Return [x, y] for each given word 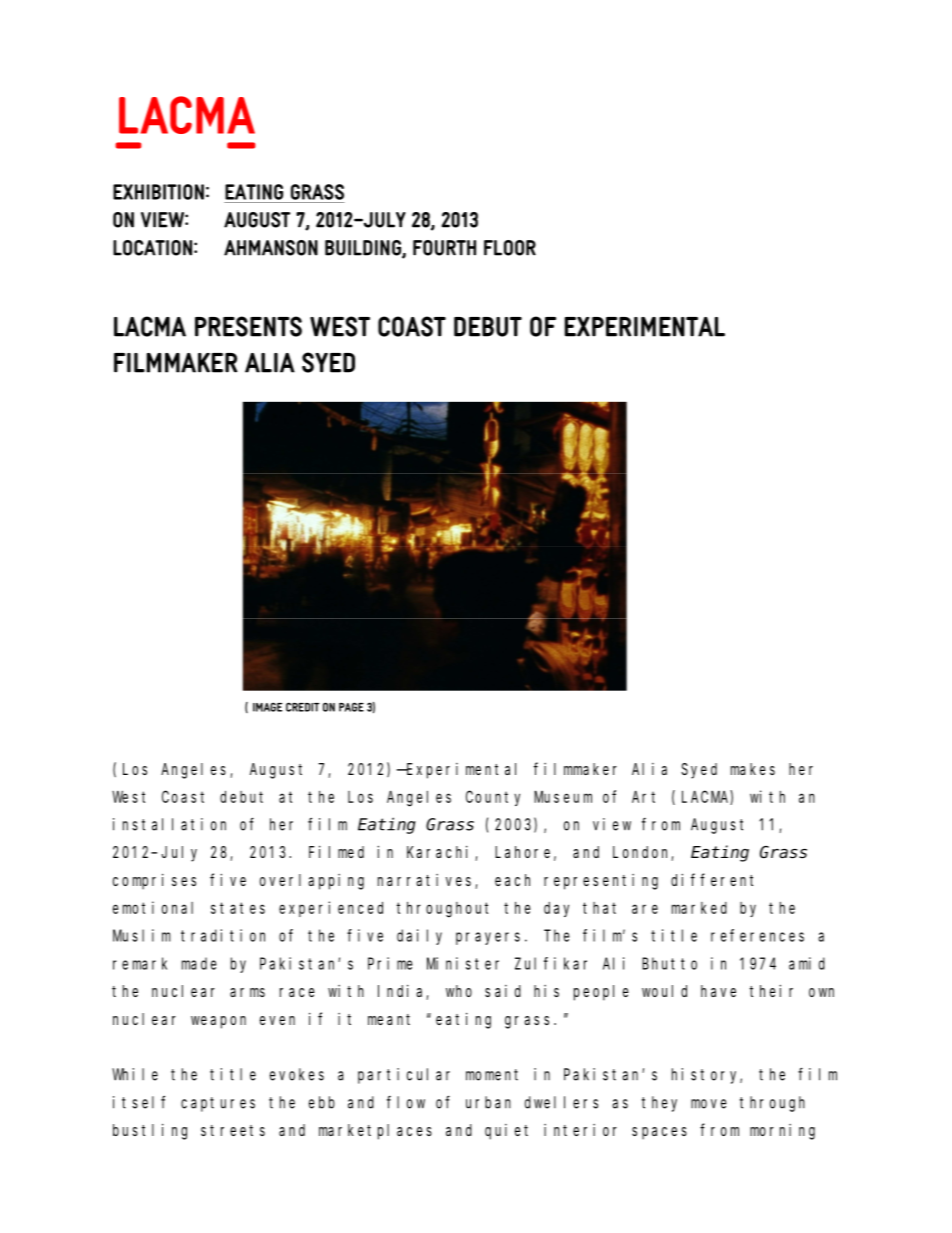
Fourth [444, 248]
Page [351, 707]
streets [233, 1130]
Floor [510, 248]
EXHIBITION [158, 192]
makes [753, 769]
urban [488, 1102]
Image [267, 707]
